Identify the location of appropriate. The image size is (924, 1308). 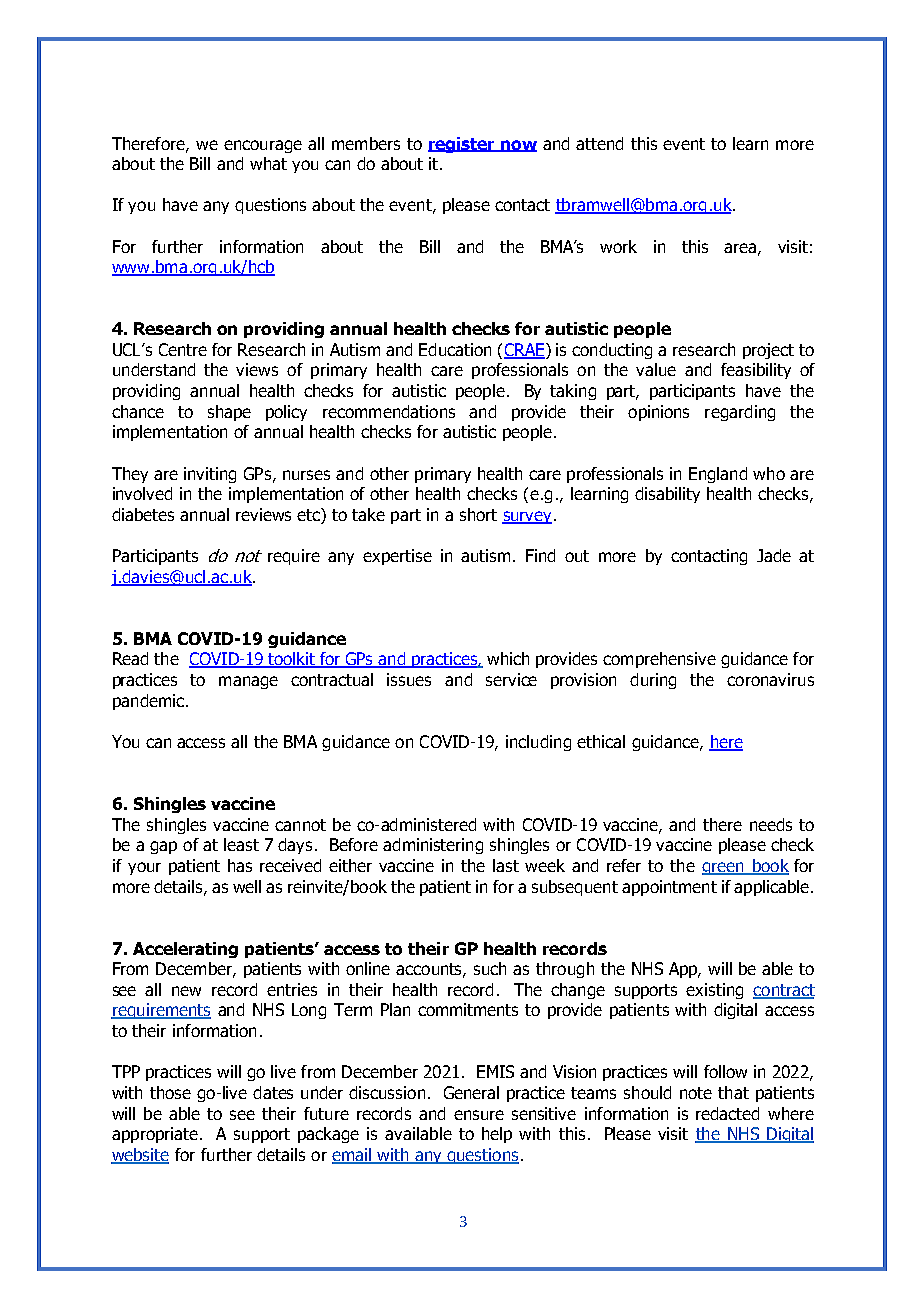
(155, 1135).
